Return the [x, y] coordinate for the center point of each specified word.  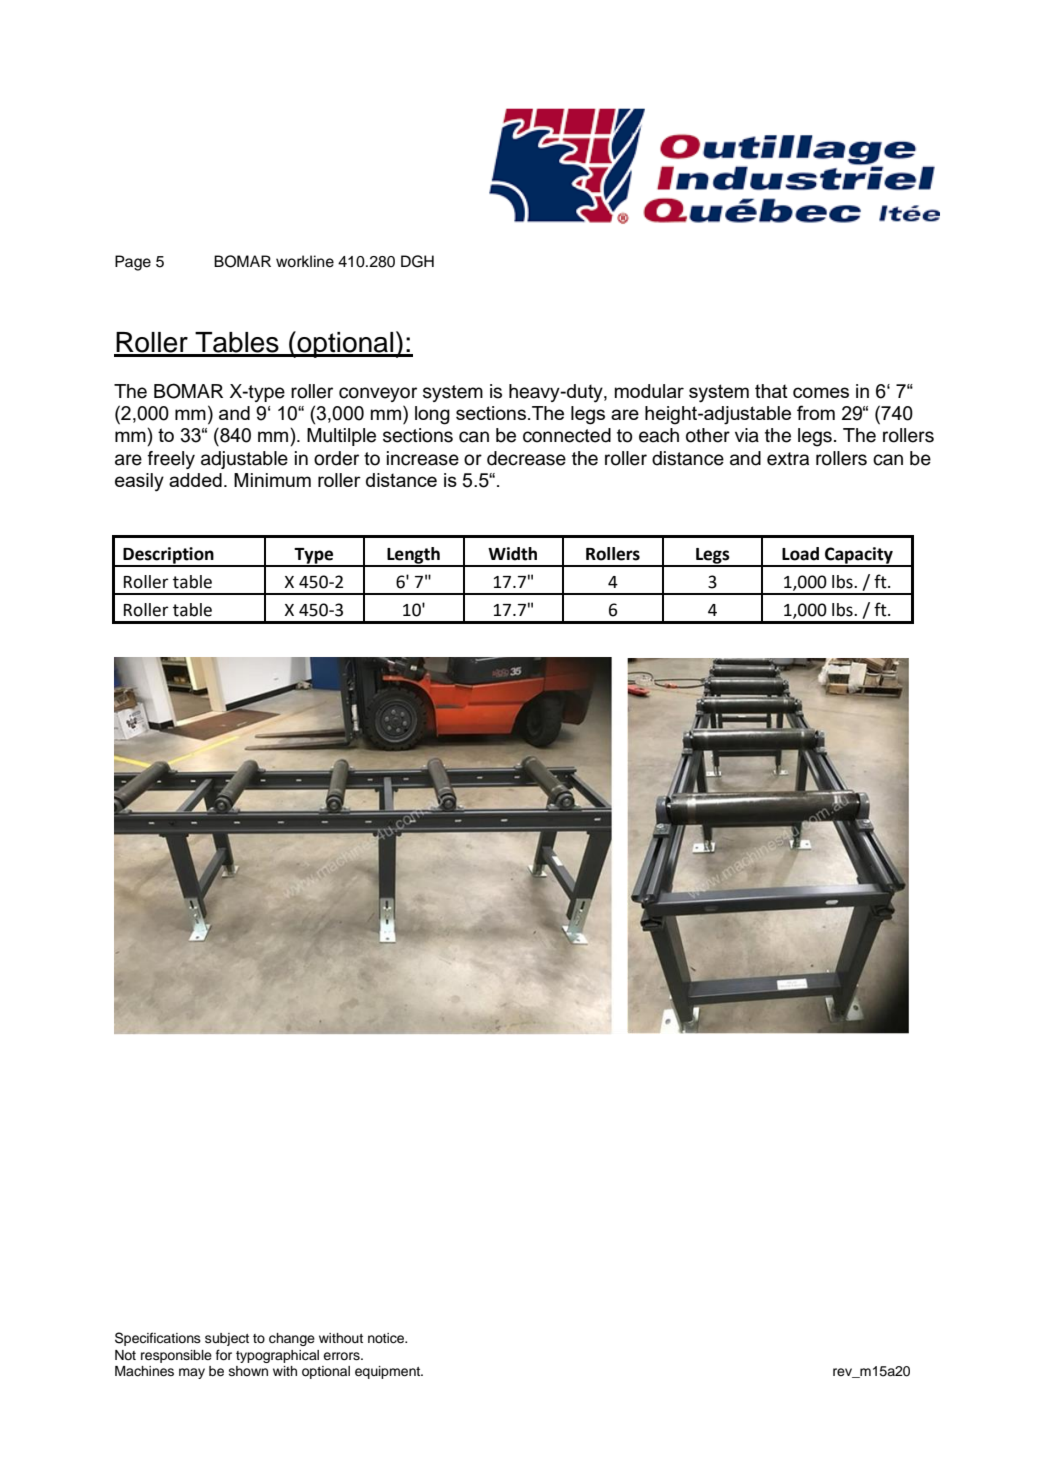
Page [133, 263]
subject [227, 1339]
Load [800, 554]
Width [512, 554]
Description [169, 556]
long [432, 415]
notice [387, 1338]
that [771, 391]
